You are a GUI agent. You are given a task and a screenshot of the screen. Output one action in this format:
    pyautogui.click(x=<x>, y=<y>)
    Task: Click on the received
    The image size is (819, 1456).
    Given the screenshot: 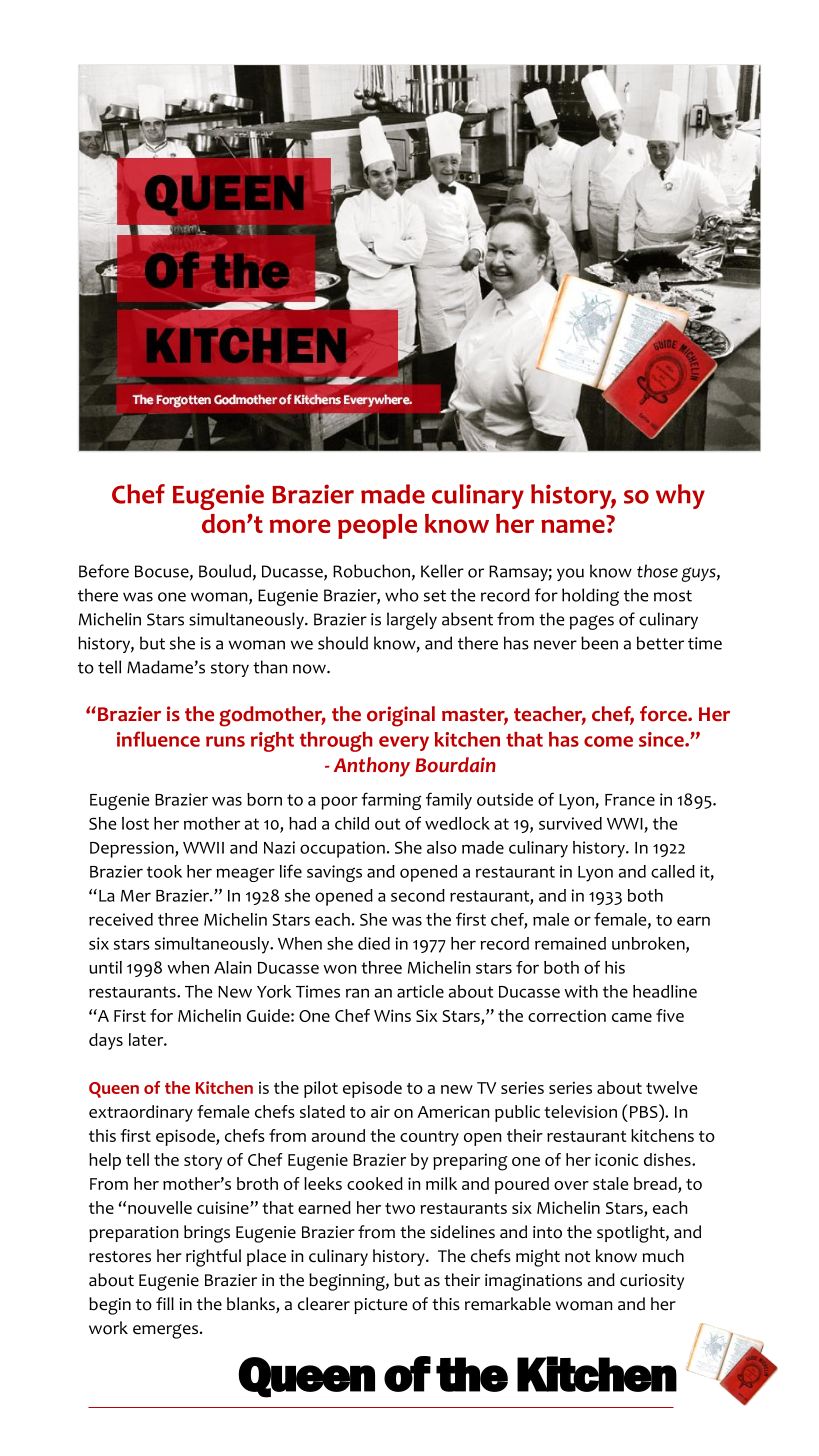 What is the action you would take?
    pyautogui.click(x=121, y=919)
